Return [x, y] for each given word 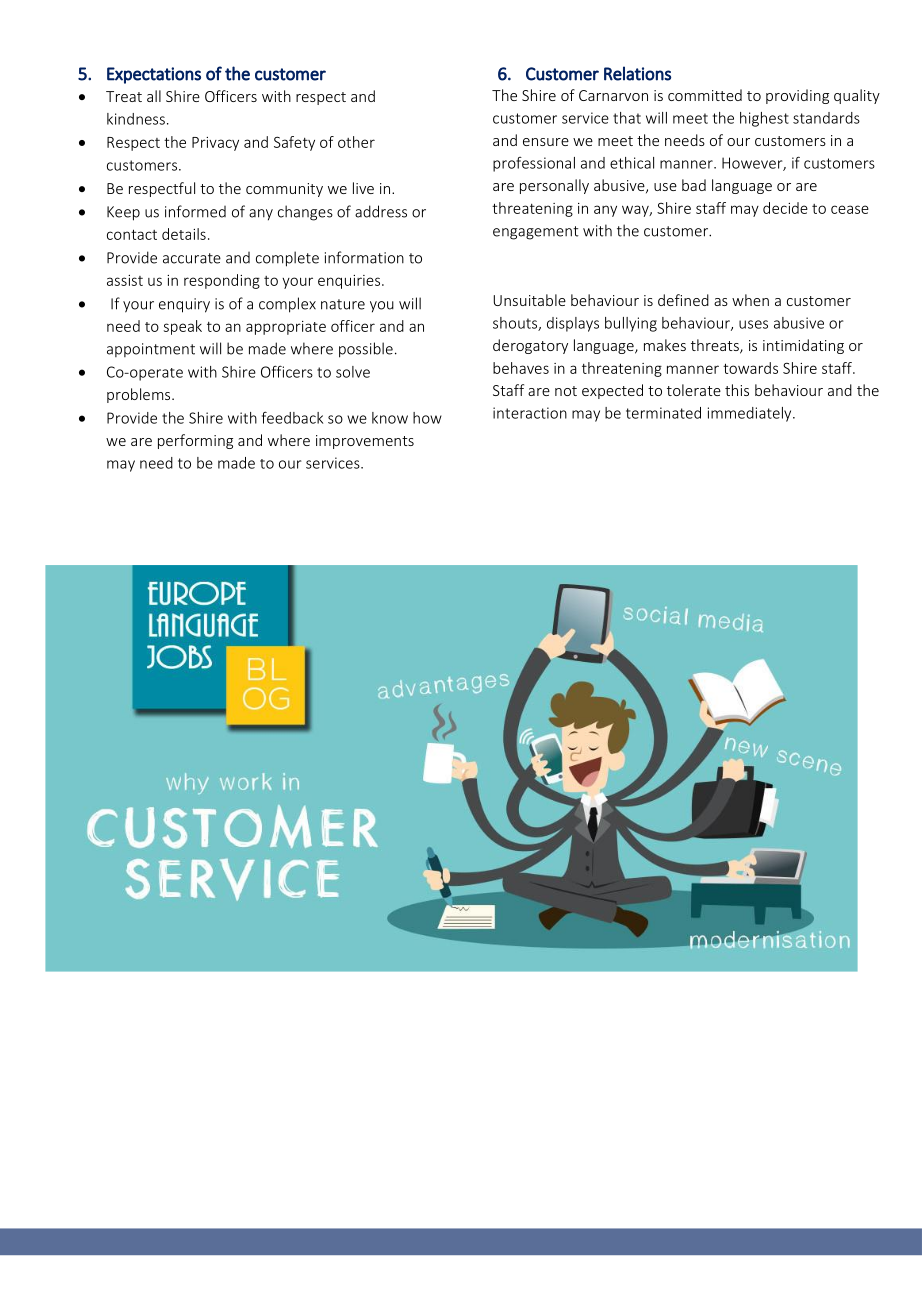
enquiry [184, 305]
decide [785, 208]
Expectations [154, 75]
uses [753, 324]
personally [554, 186]
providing [797, 96]
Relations [637, 73]
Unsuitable [530, 300]
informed [195, 211]
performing [195, 441]
